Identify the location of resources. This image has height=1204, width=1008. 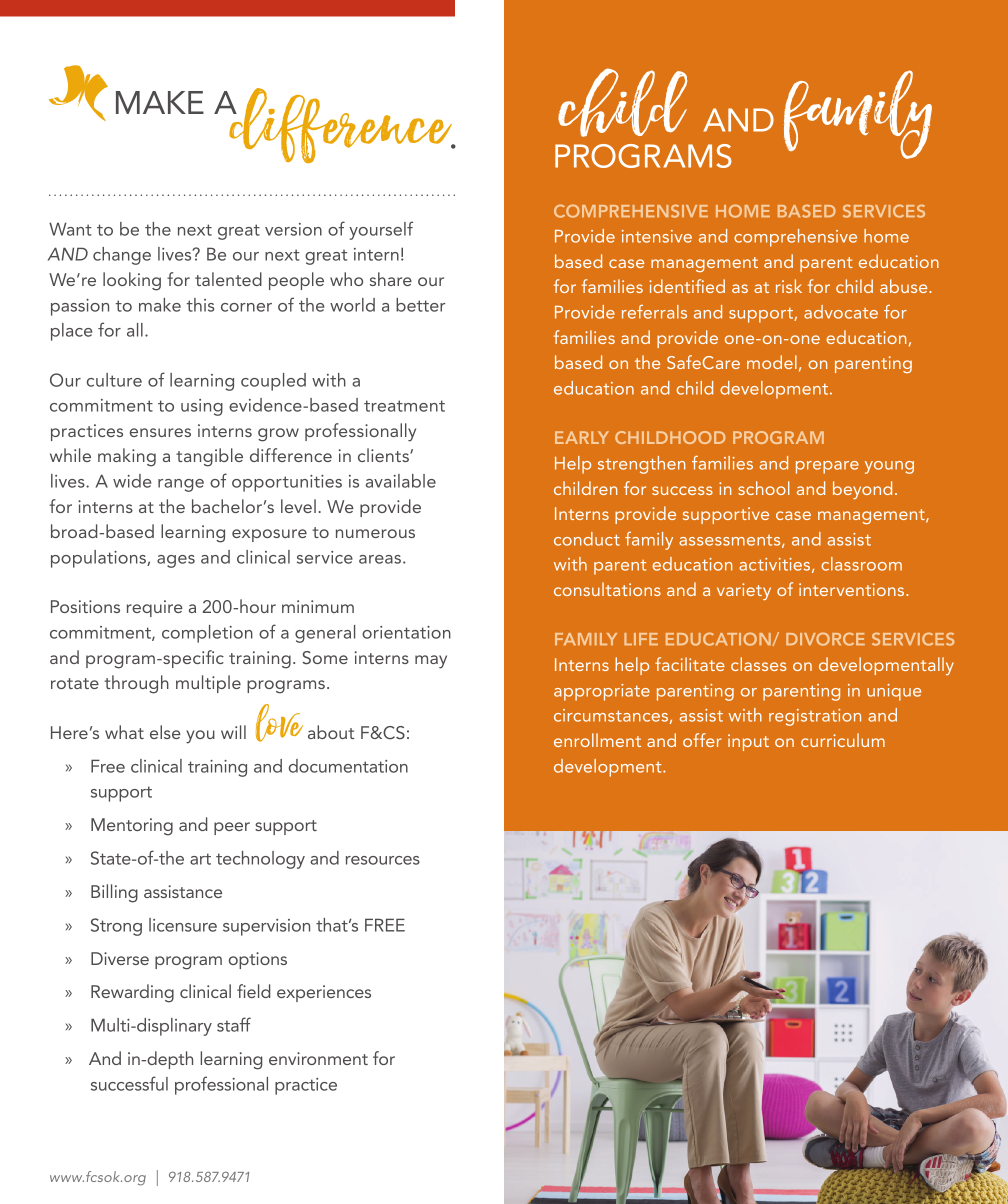
(383, 860).
